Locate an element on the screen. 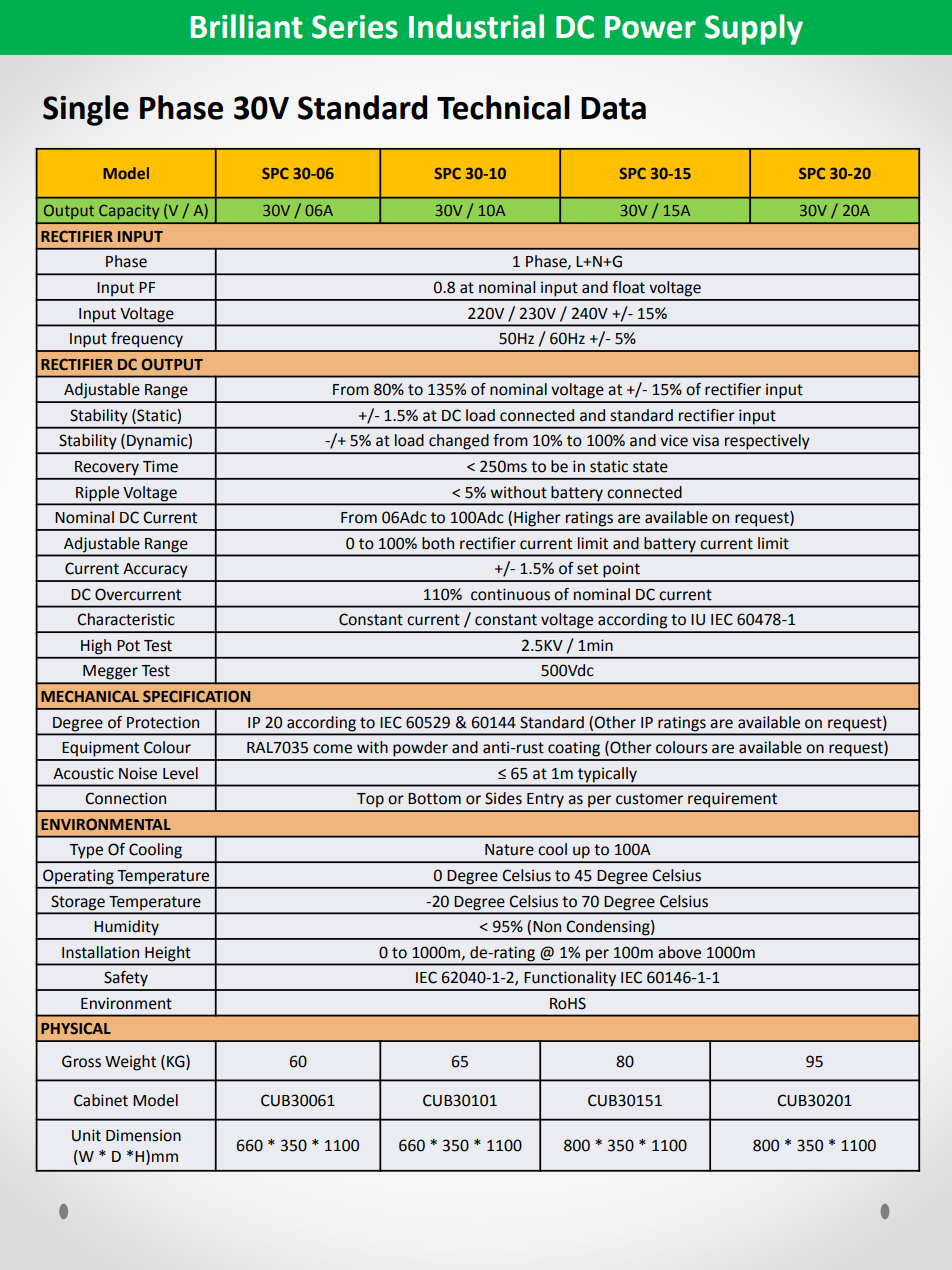  Series is located at coordinates (355, 27).
